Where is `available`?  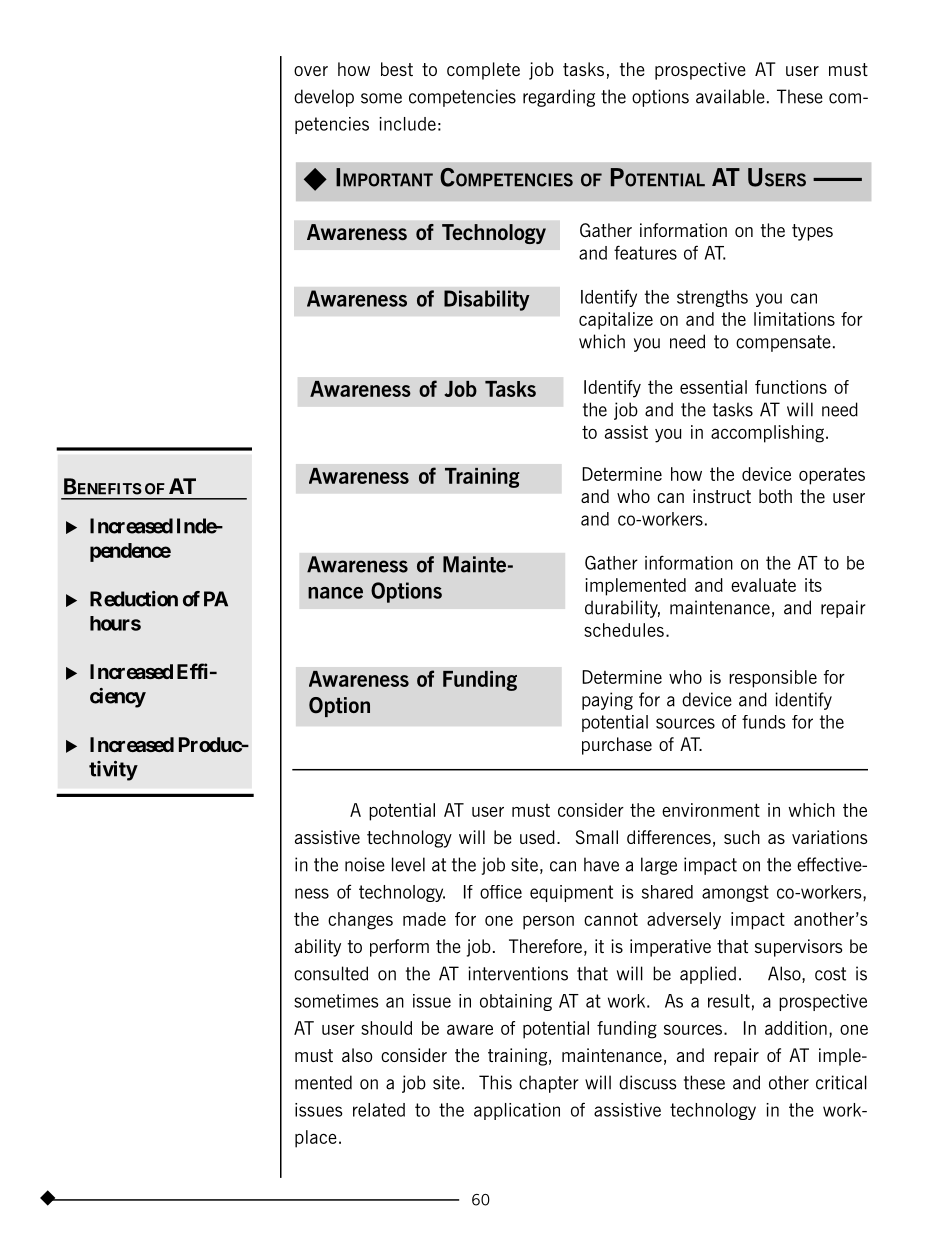 available is located at coordinates (730, 96).
